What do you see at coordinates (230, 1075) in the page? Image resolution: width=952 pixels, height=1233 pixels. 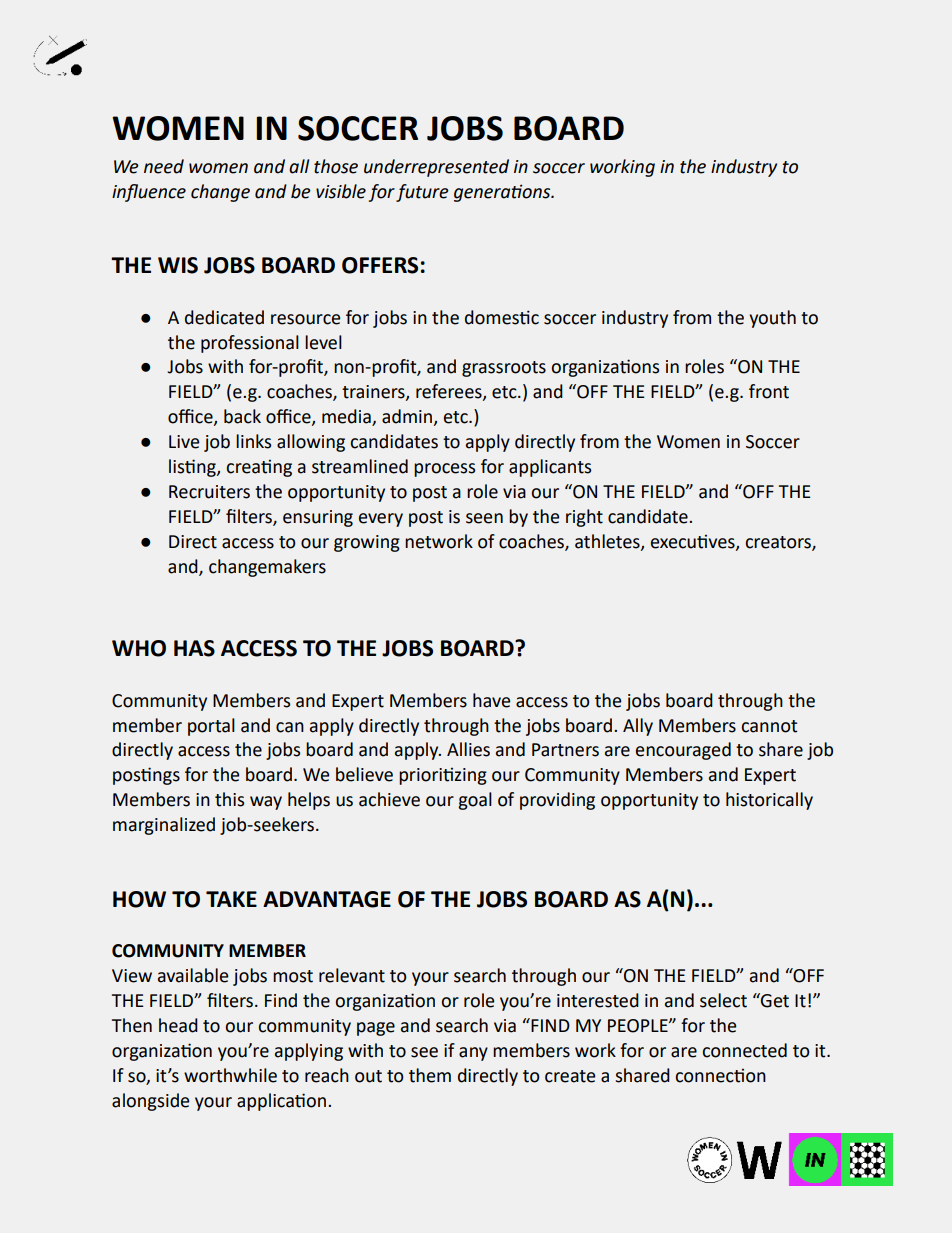 I see `worthwhile` at bounding box center [230, 1075].
